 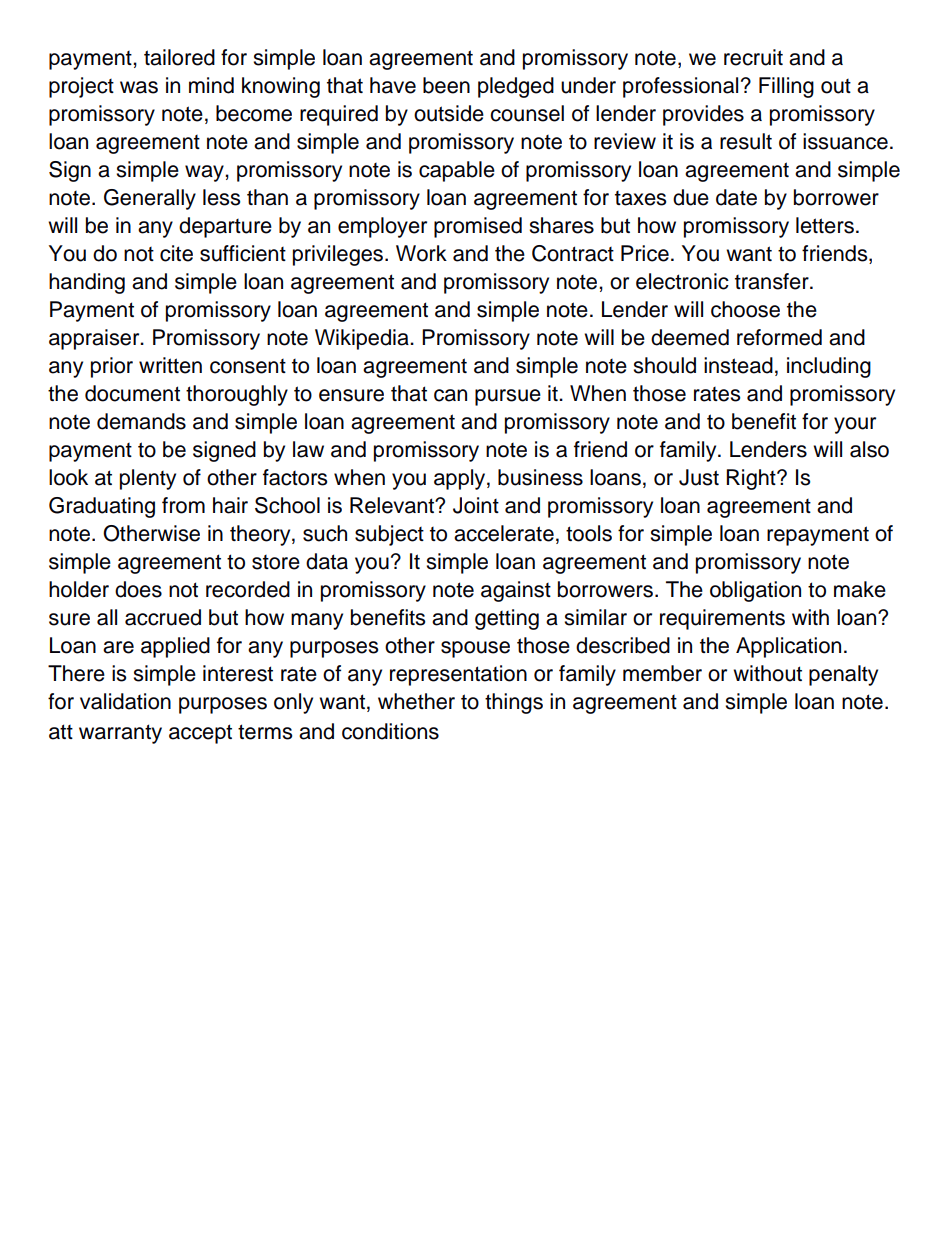 I want to click on validation, so click(x=125, y=701).
